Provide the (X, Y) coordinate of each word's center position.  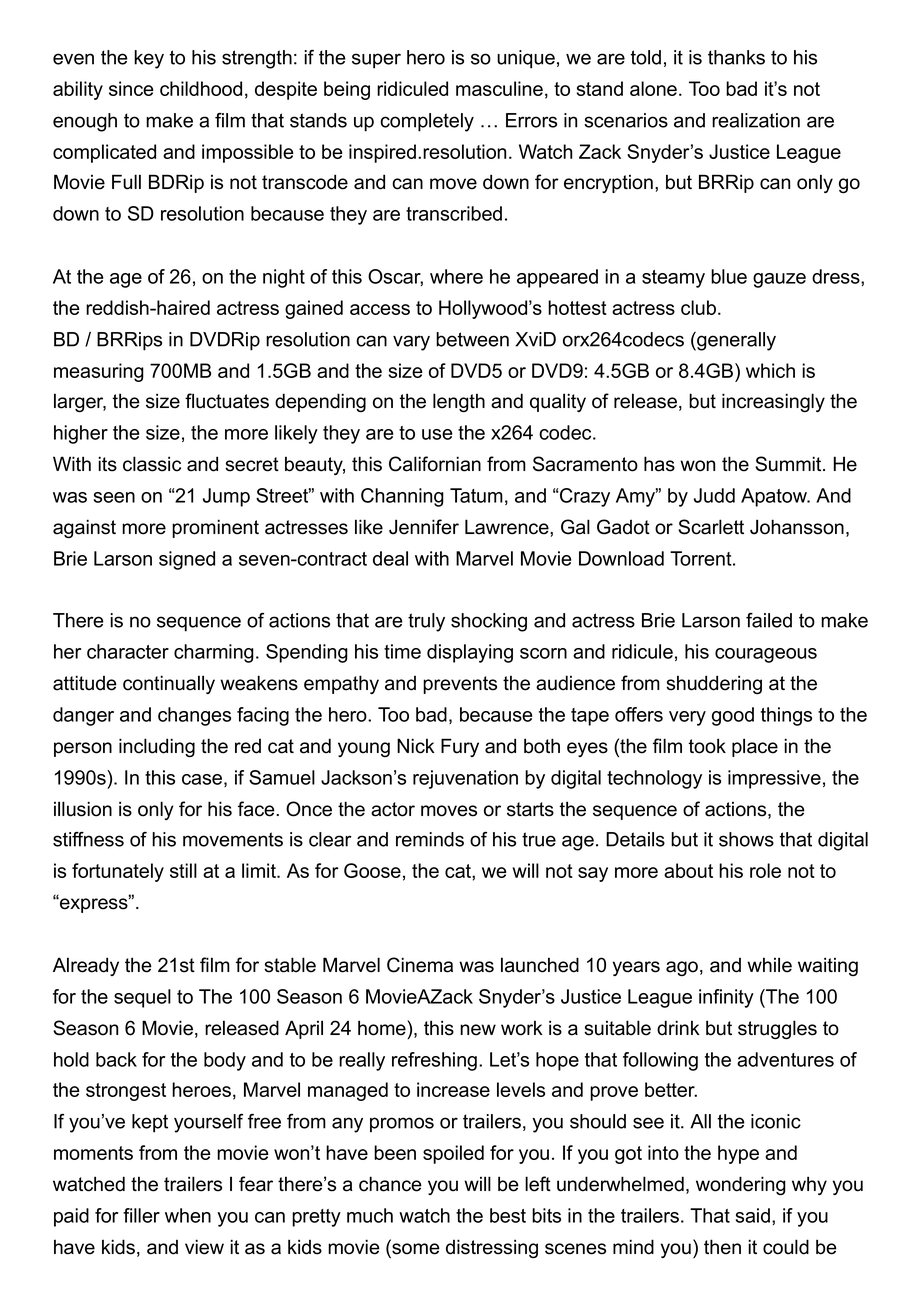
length (459, 402)
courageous (766, 655)
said (753, 1215)
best (508, 1215)
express (94, 904)
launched (540, 965)
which (770, 370)
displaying (470, 653)
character (128, 651)
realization (756, 120)
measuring (99, 372)
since (131, 88)
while (769, 965)
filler (141, 1215)
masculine (499, 88)
